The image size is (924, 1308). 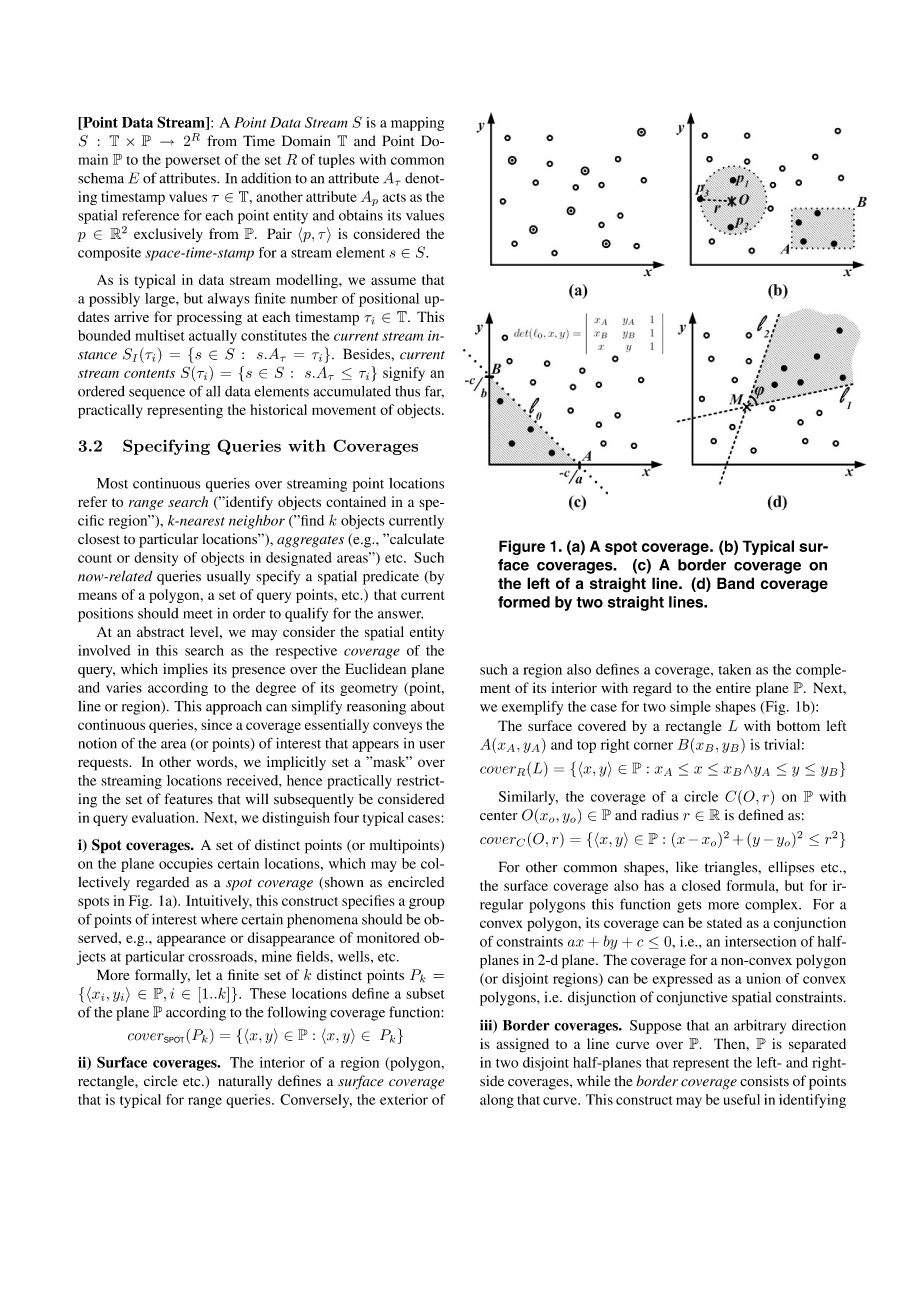 I want to click on Band, so click(x=735, y=583).
